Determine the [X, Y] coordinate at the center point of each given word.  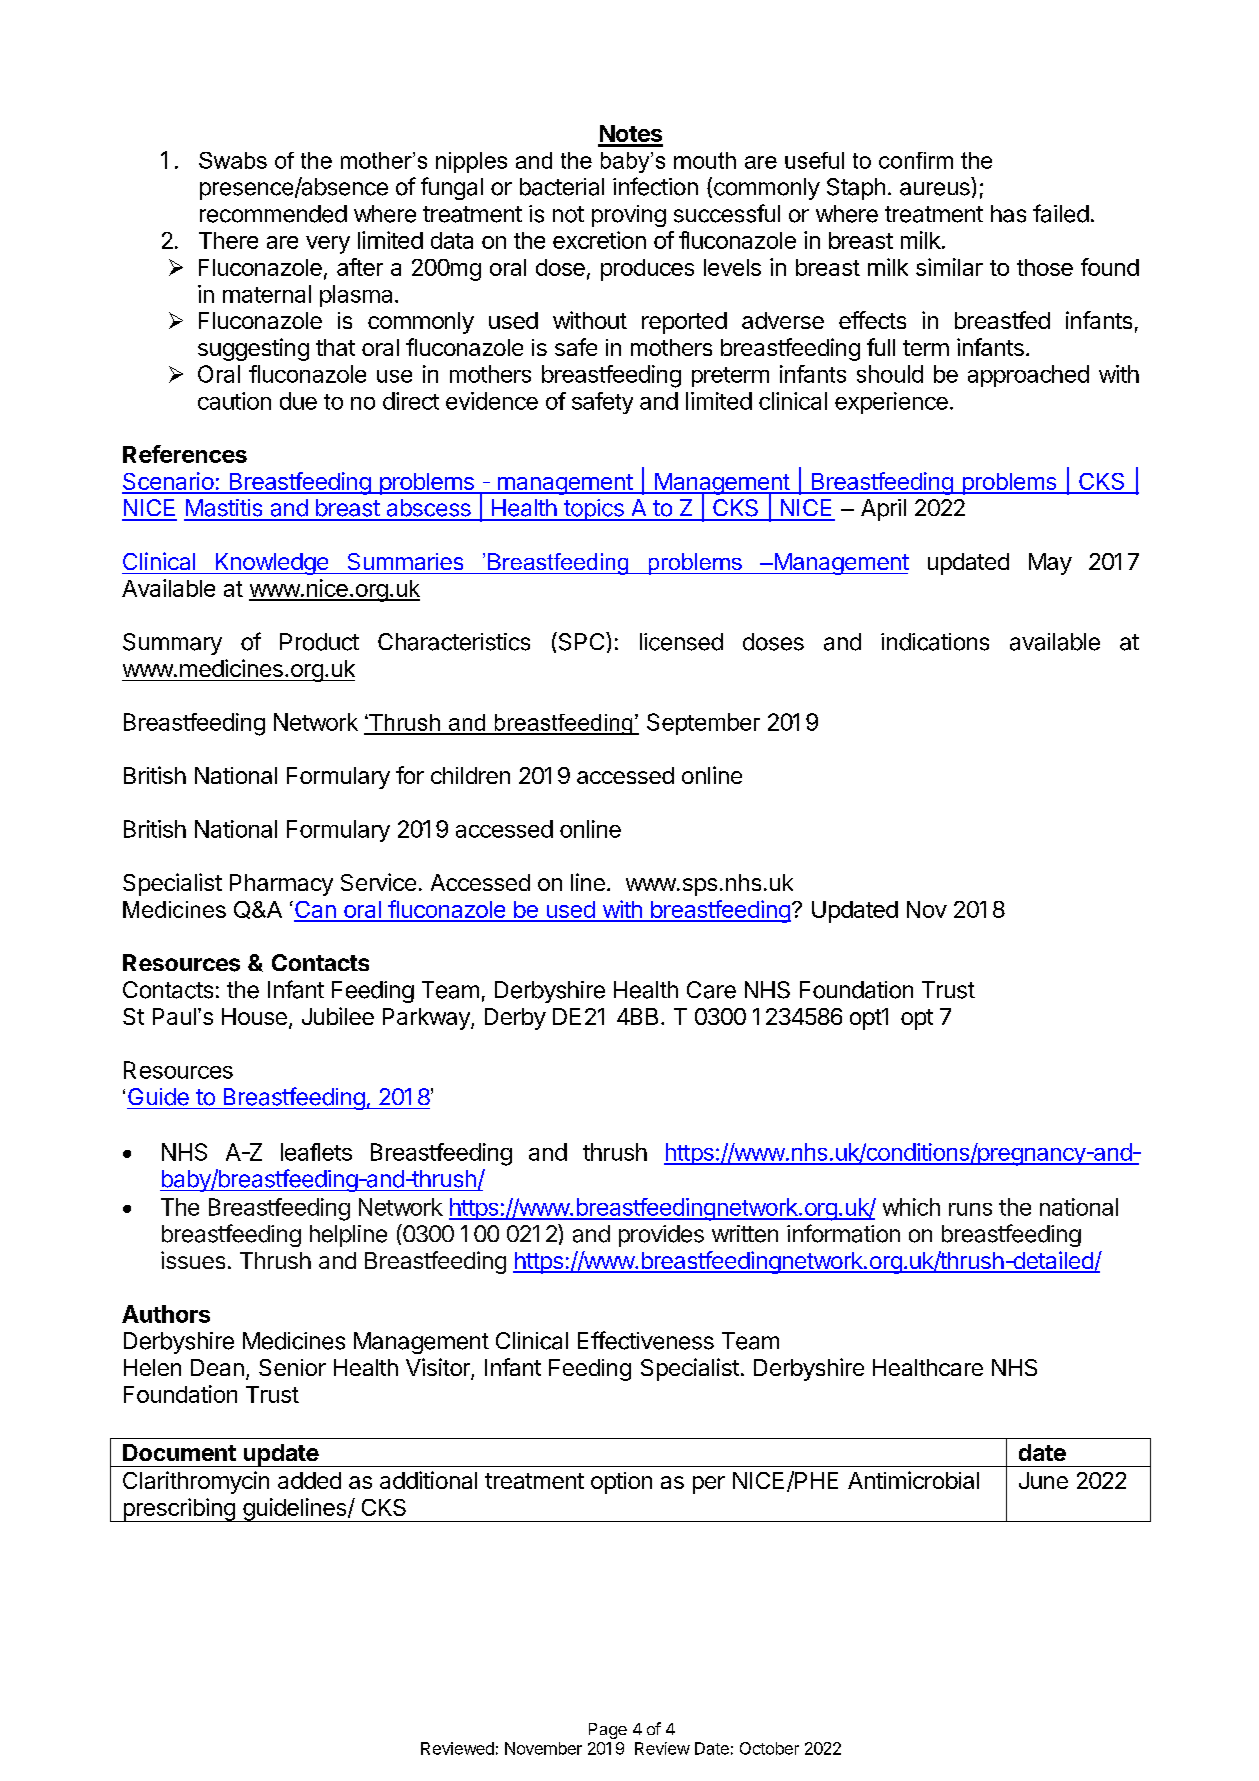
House [254, 1016]
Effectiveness [646, 1340]
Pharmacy [281, 885]
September [703, 724]
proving [629, 216]
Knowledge [271, 564]
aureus [935, 189]
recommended [273, 214]
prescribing [179, 1510]
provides [661, 1236]
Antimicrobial [913, 1480]
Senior [292, 1367]
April [883, 510]
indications [935, 642]
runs [970, 1209]
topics [593, 510]
